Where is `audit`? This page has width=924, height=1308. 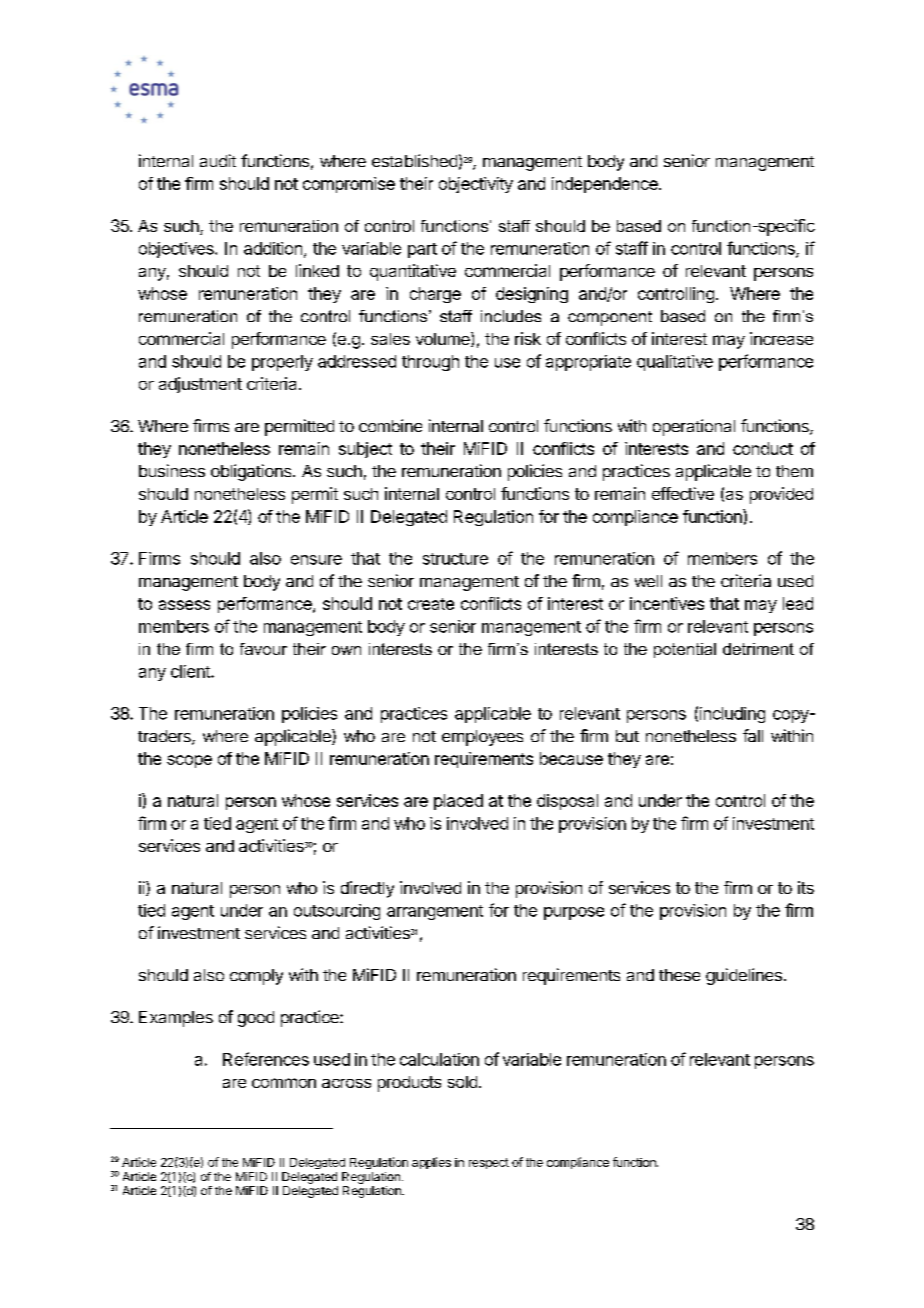
audit is located at coordinates (218, 160).
